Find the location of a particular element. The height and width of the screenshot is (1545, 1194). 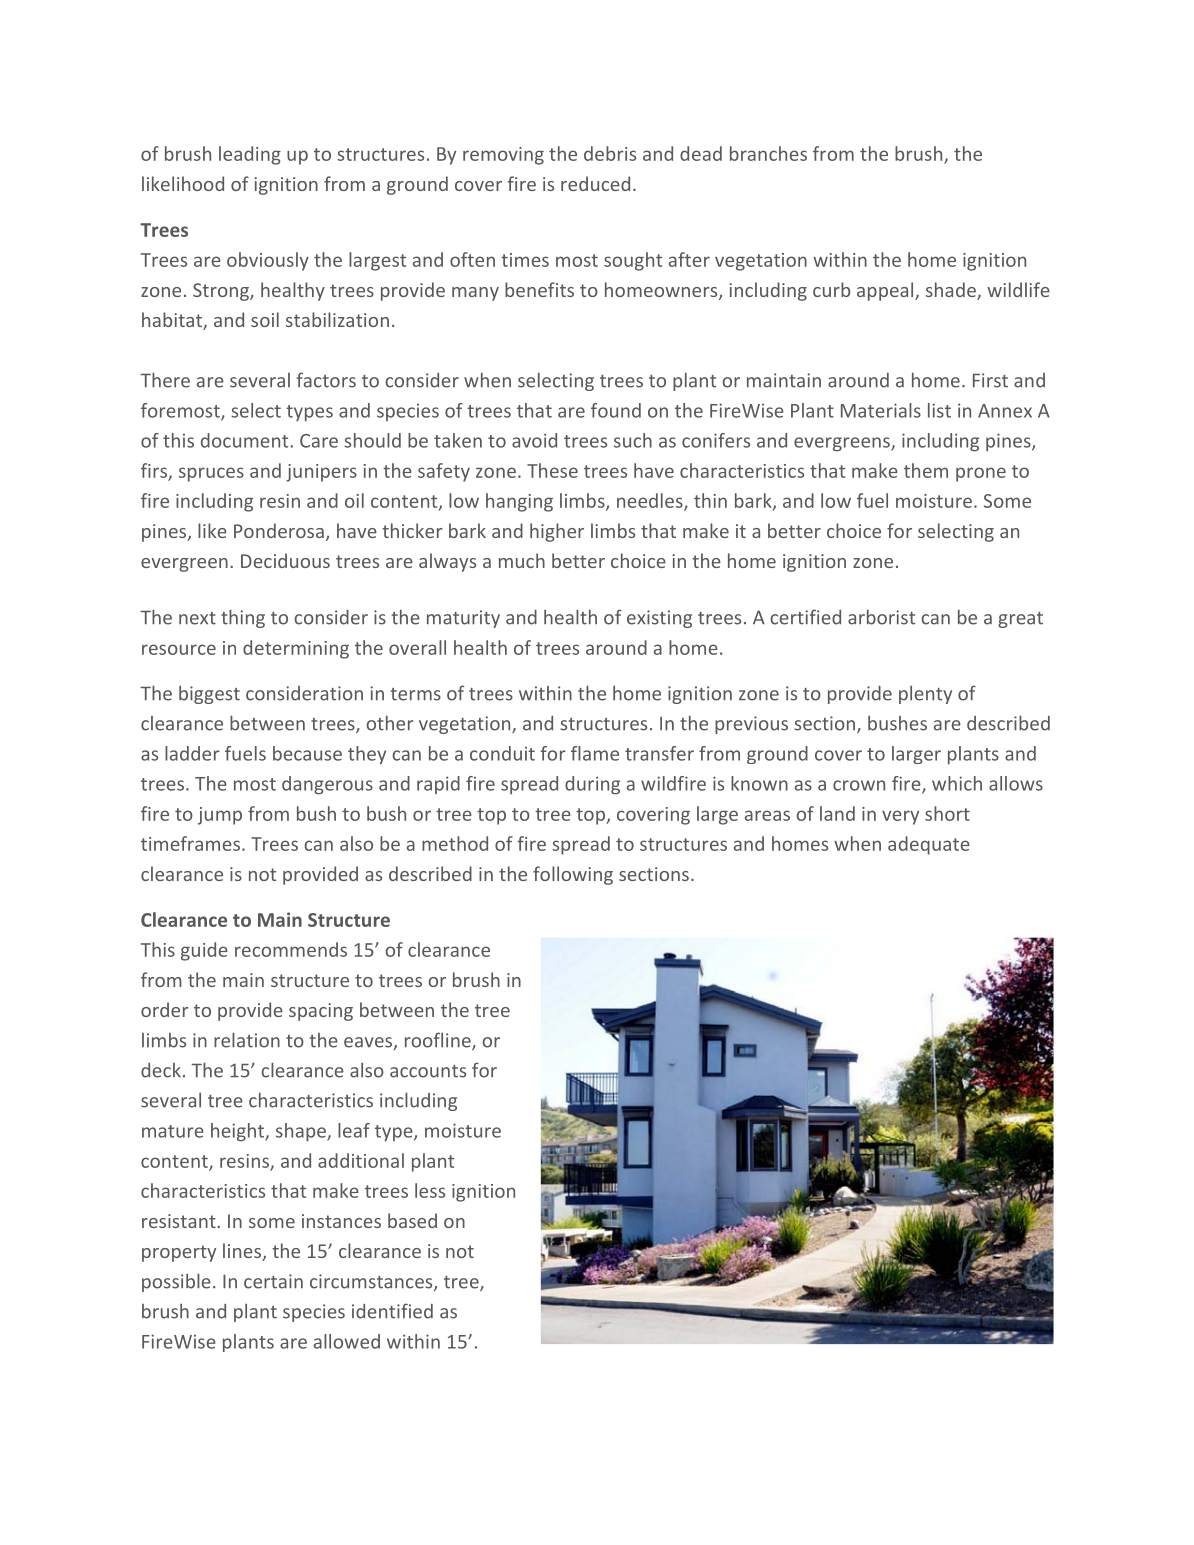

higher is located at coordinates (557, 532).
